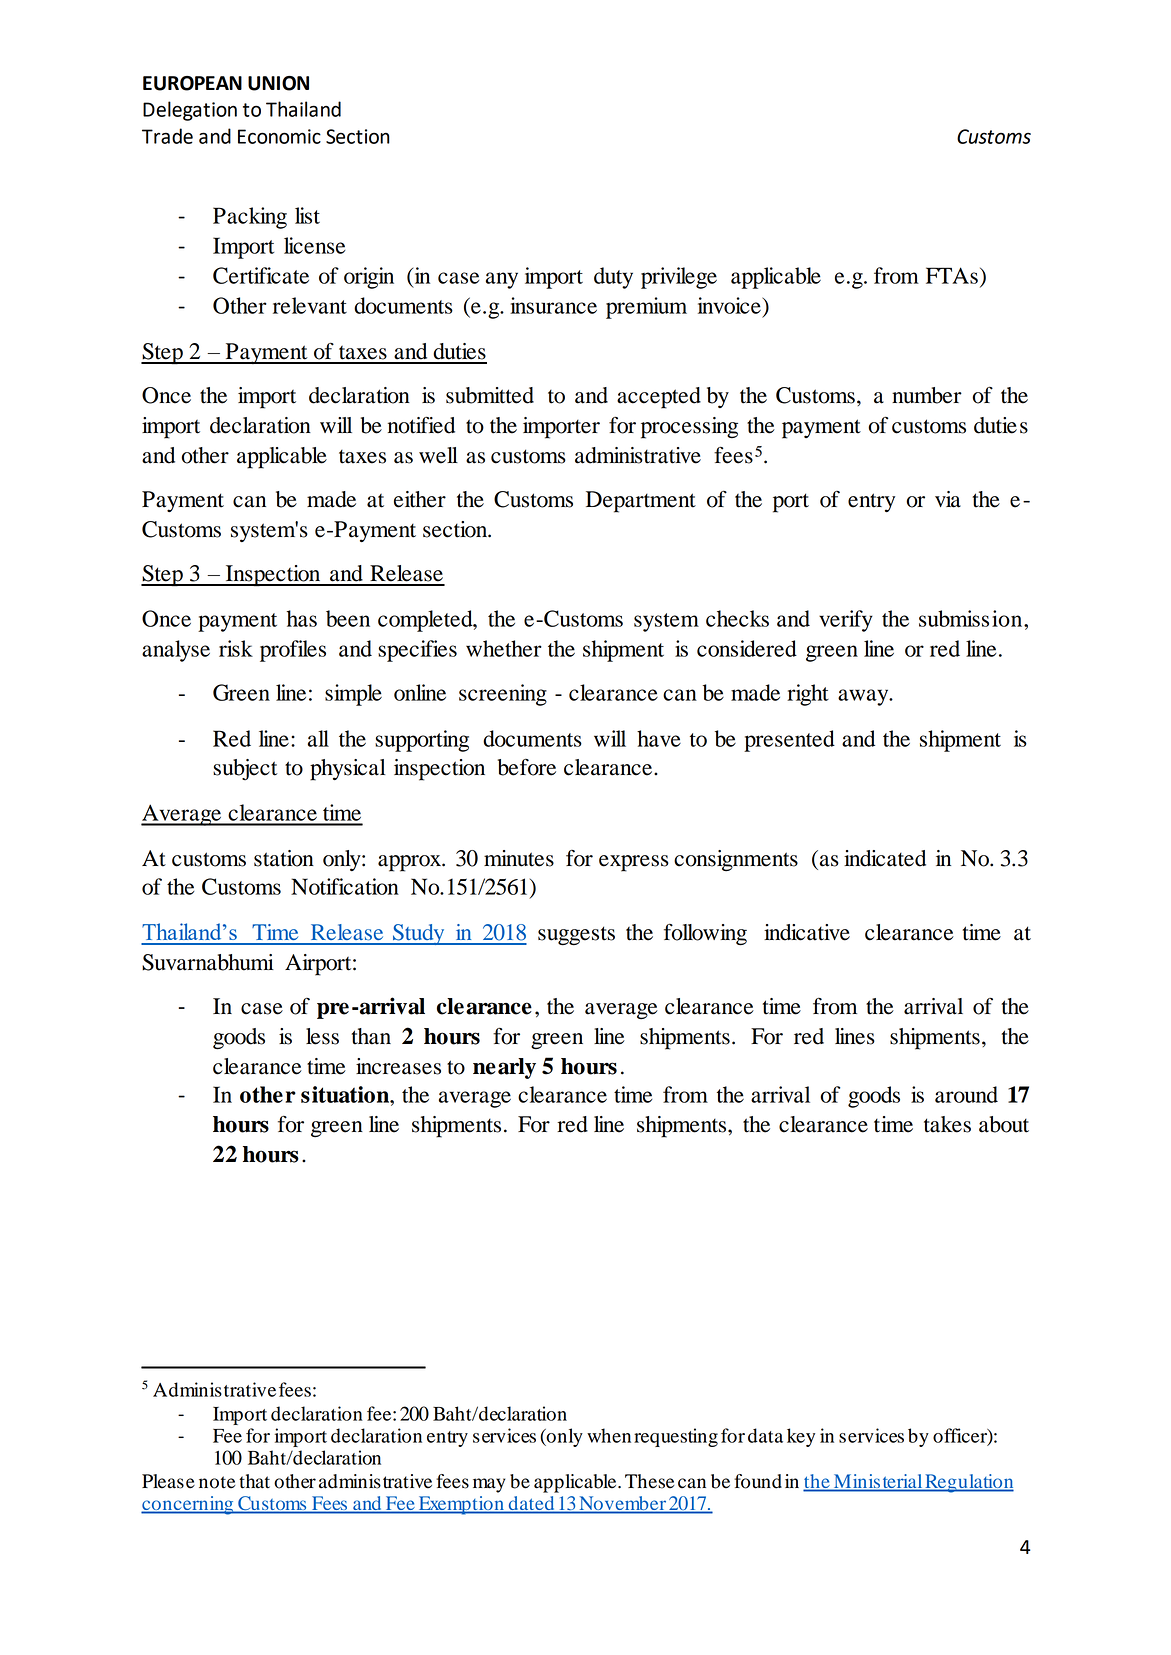  Describe the element at coordinates (527, 767) in the screenshot. I see `before` at that location.
